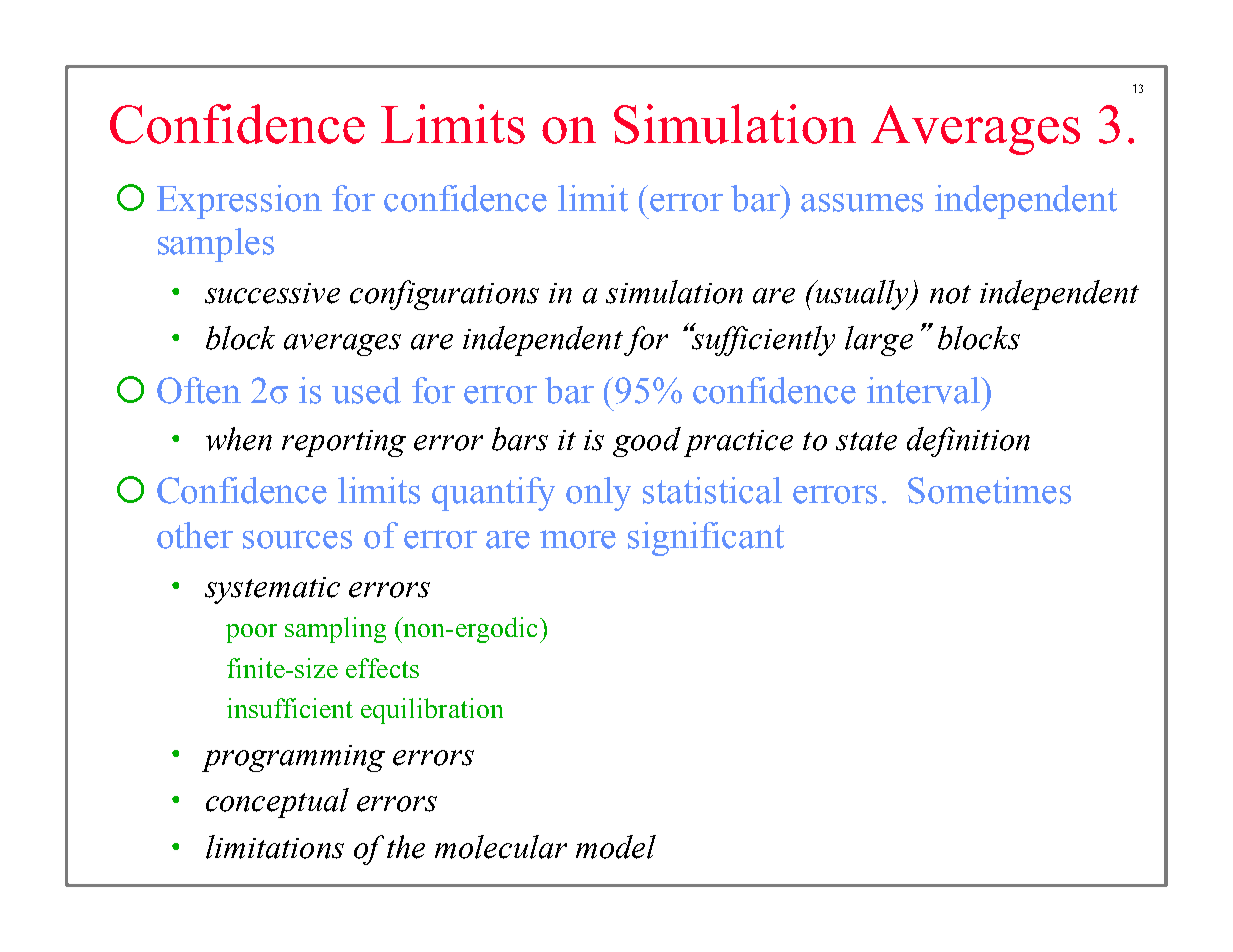  What do you see at coordinates (706, 539) in the screenshot?
I see `significant` at bounding box center [706, 539].
